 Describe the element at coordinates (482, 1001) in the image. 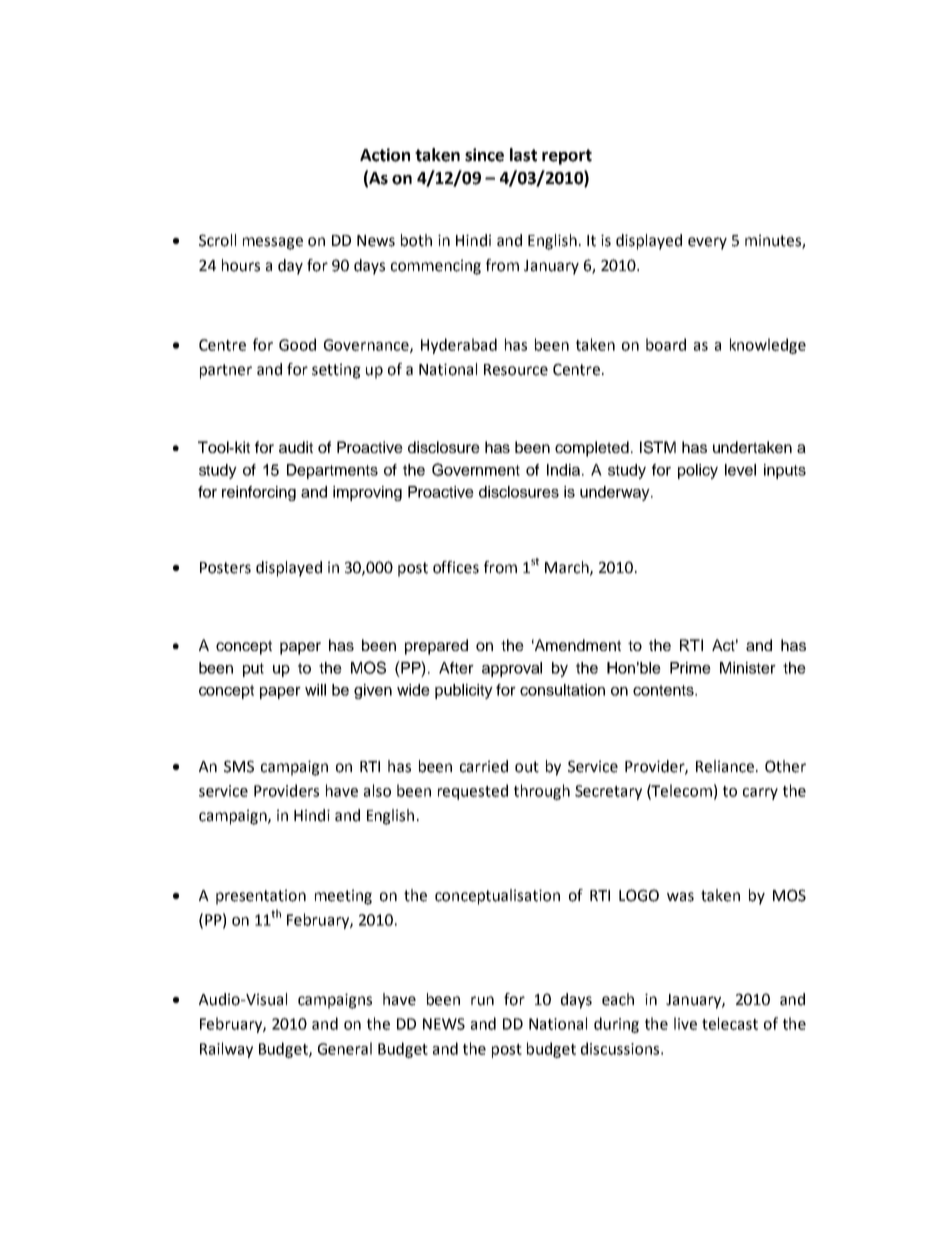

I see `run` at that location.
